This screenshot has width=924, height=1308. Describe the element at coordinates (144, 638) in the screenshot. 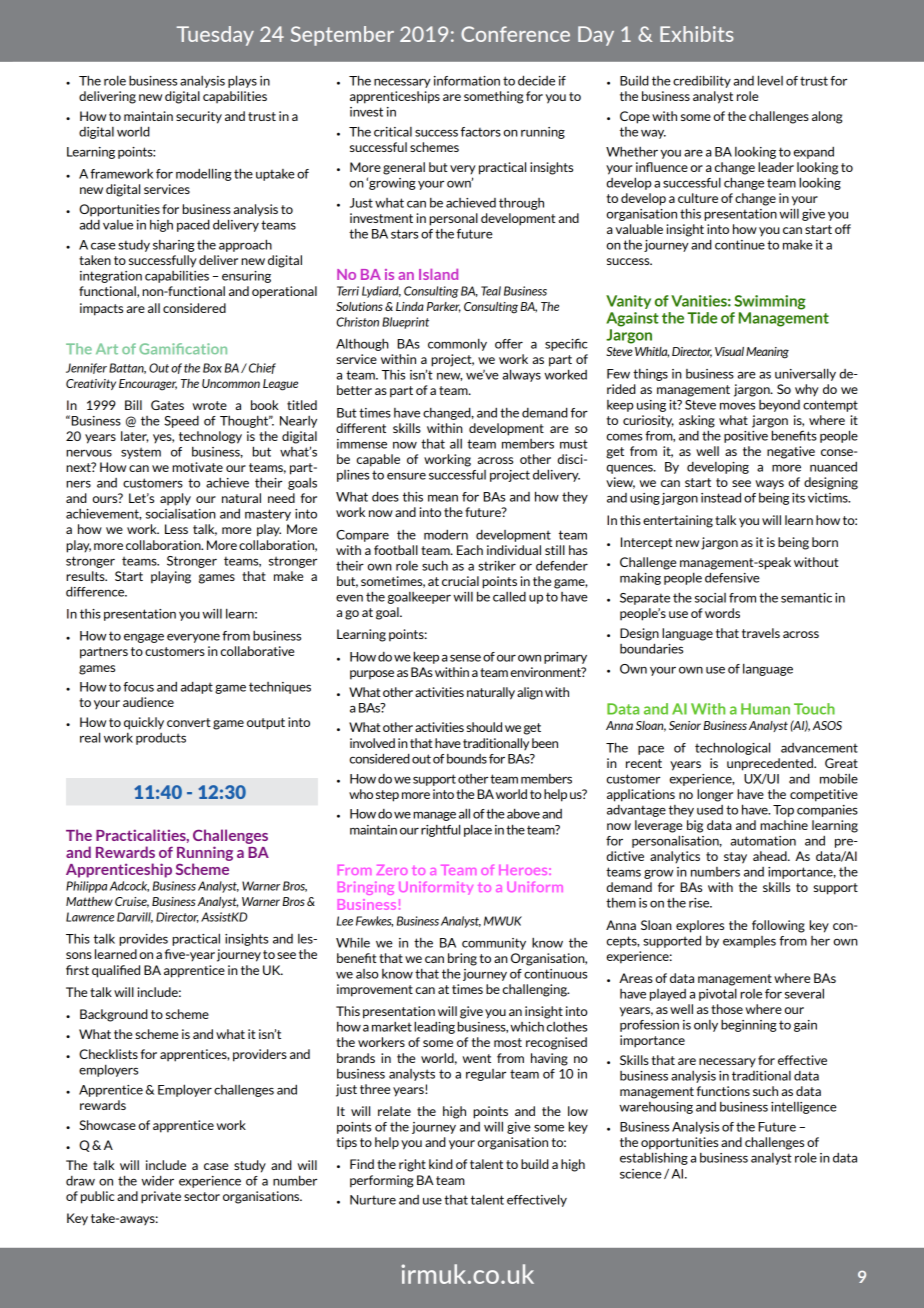

I see `engage` at that location.
